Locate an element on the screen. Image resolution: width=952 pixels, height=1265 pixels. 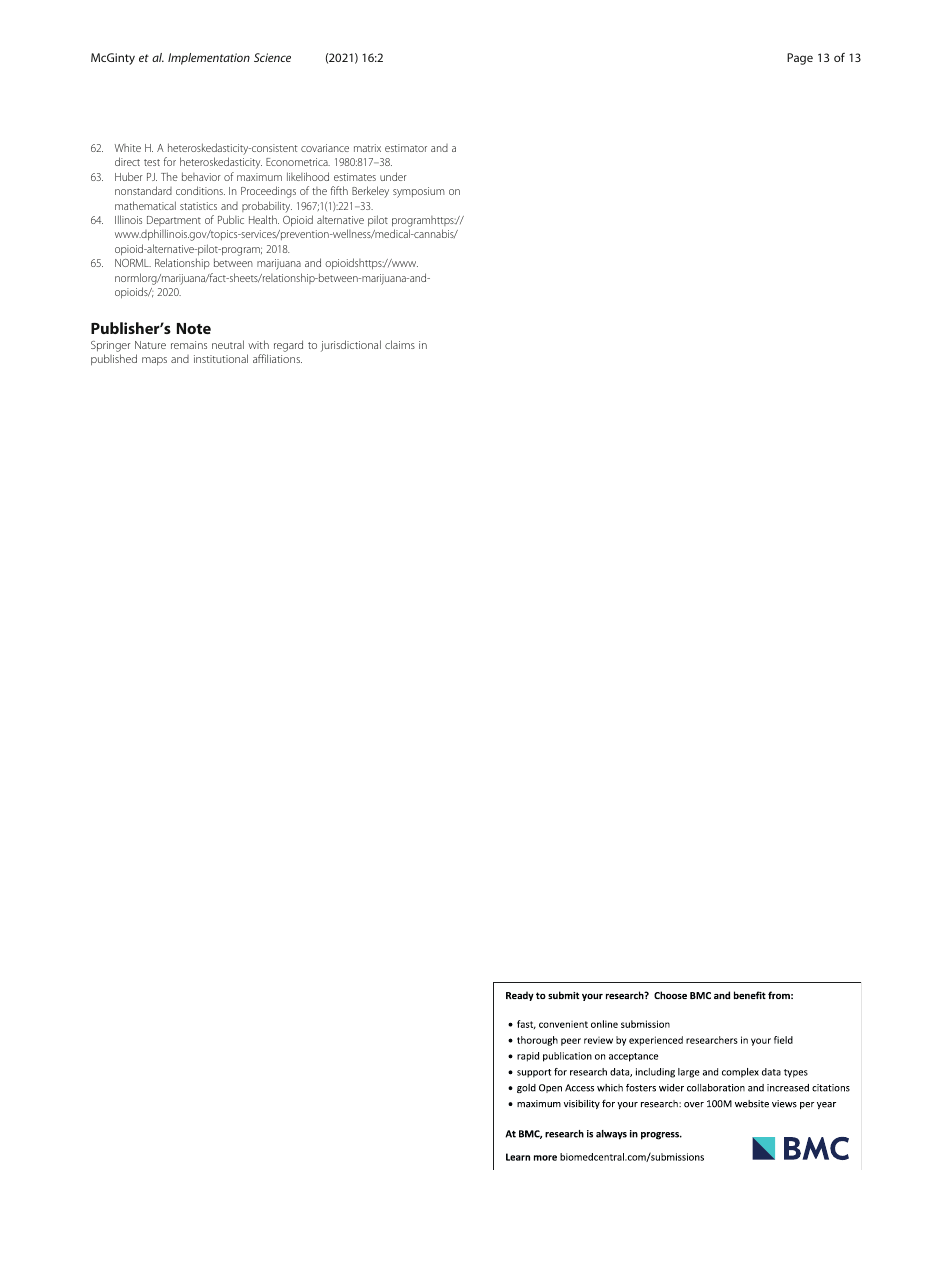
Berkeley is located at coordinates (370, 192).
